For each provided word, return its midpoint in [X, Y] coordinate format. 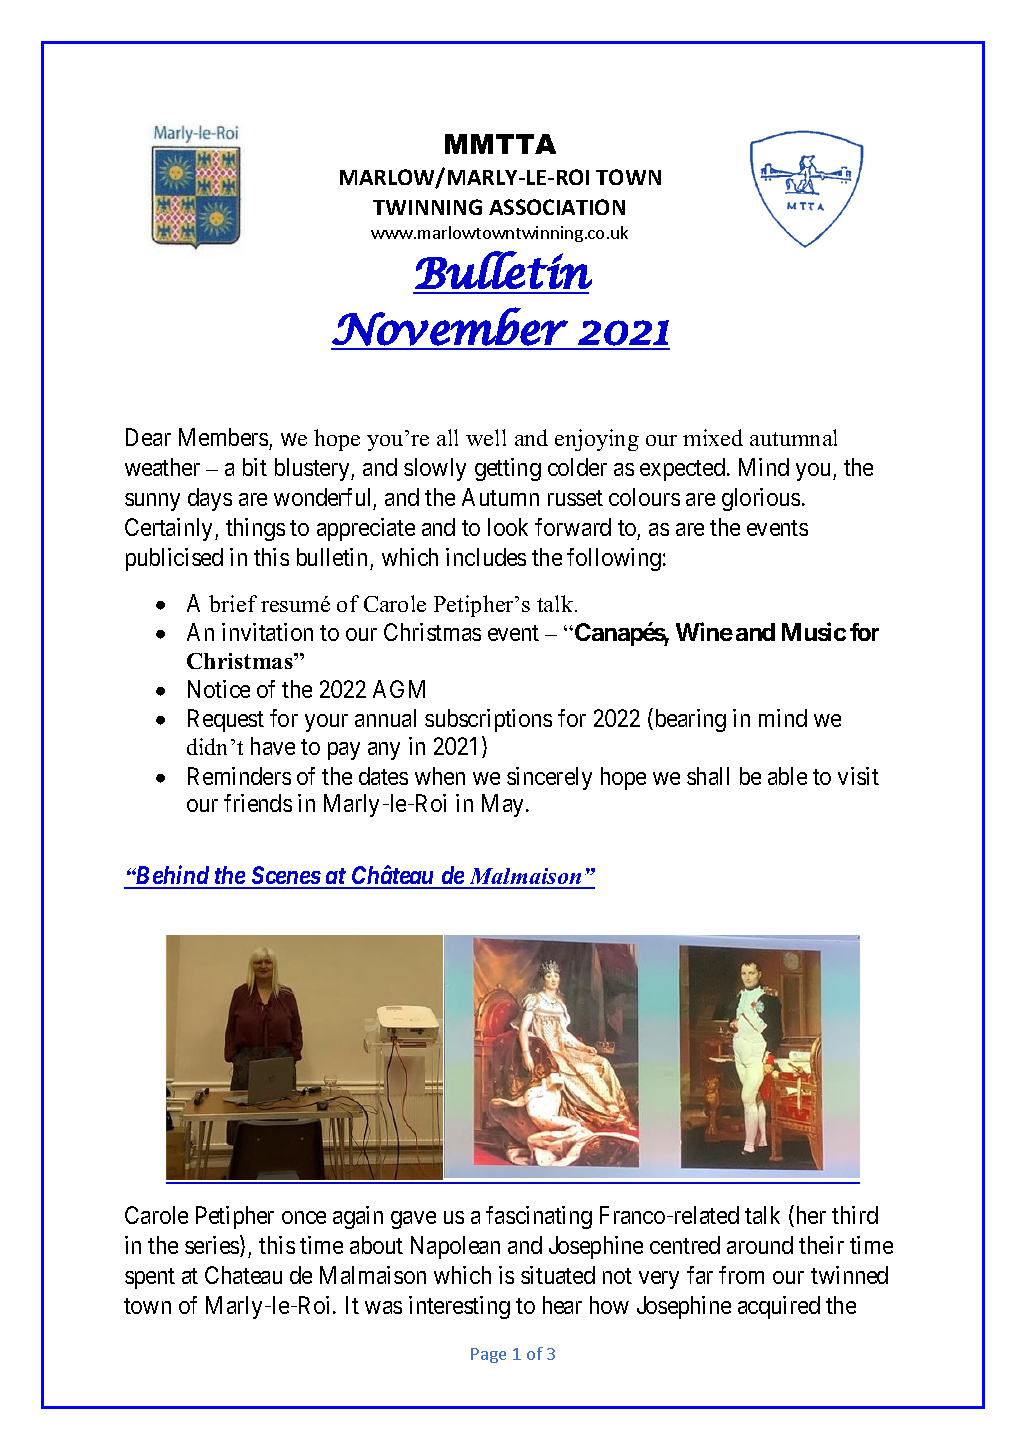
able [787, 776]
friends [258, 803]
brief [233, 603]
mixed [713, 437]
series [213, 1246]
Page [488, 1355]
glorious [761, 499]
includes [486, 557]
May [502, 805]
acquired [779, 1307]
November [450, 326]
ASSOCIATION [557, 207]
